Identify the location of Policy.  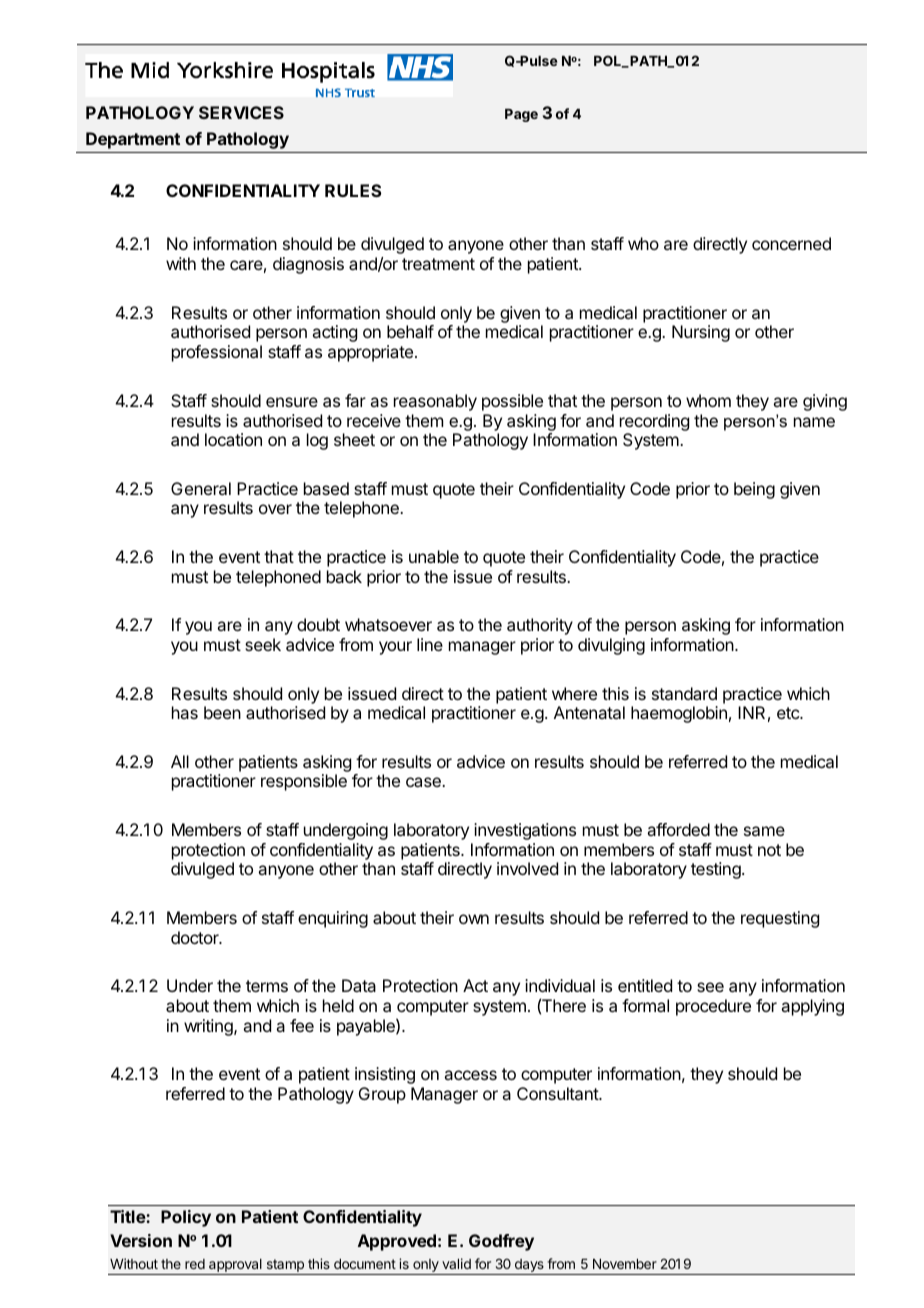
(186, 1218).
